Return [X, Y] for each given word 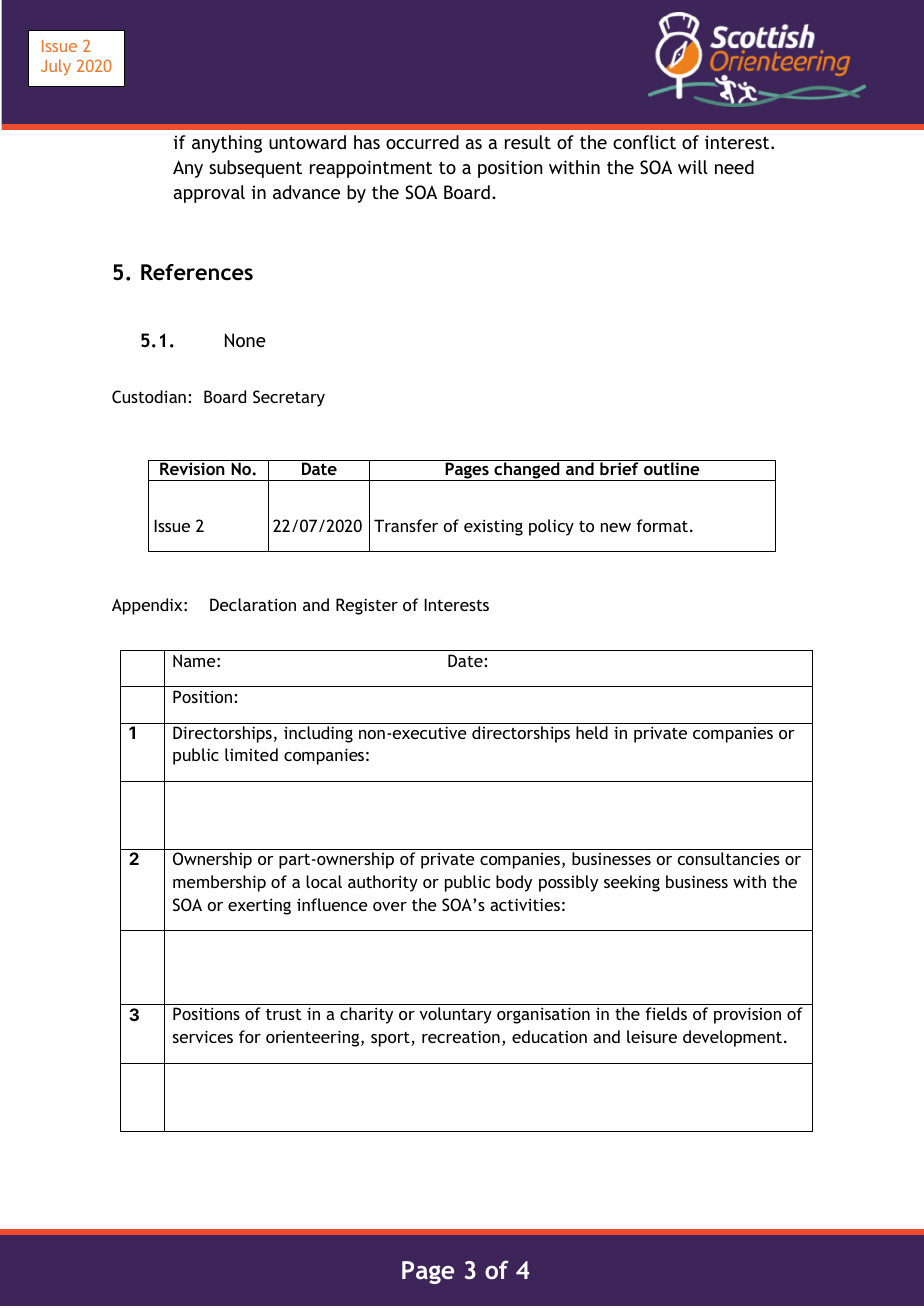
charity [366, 1015]
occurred [422, 142]
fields [666, 1013]
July [56, 67]
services [203, 1036]
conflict [644, 142]
